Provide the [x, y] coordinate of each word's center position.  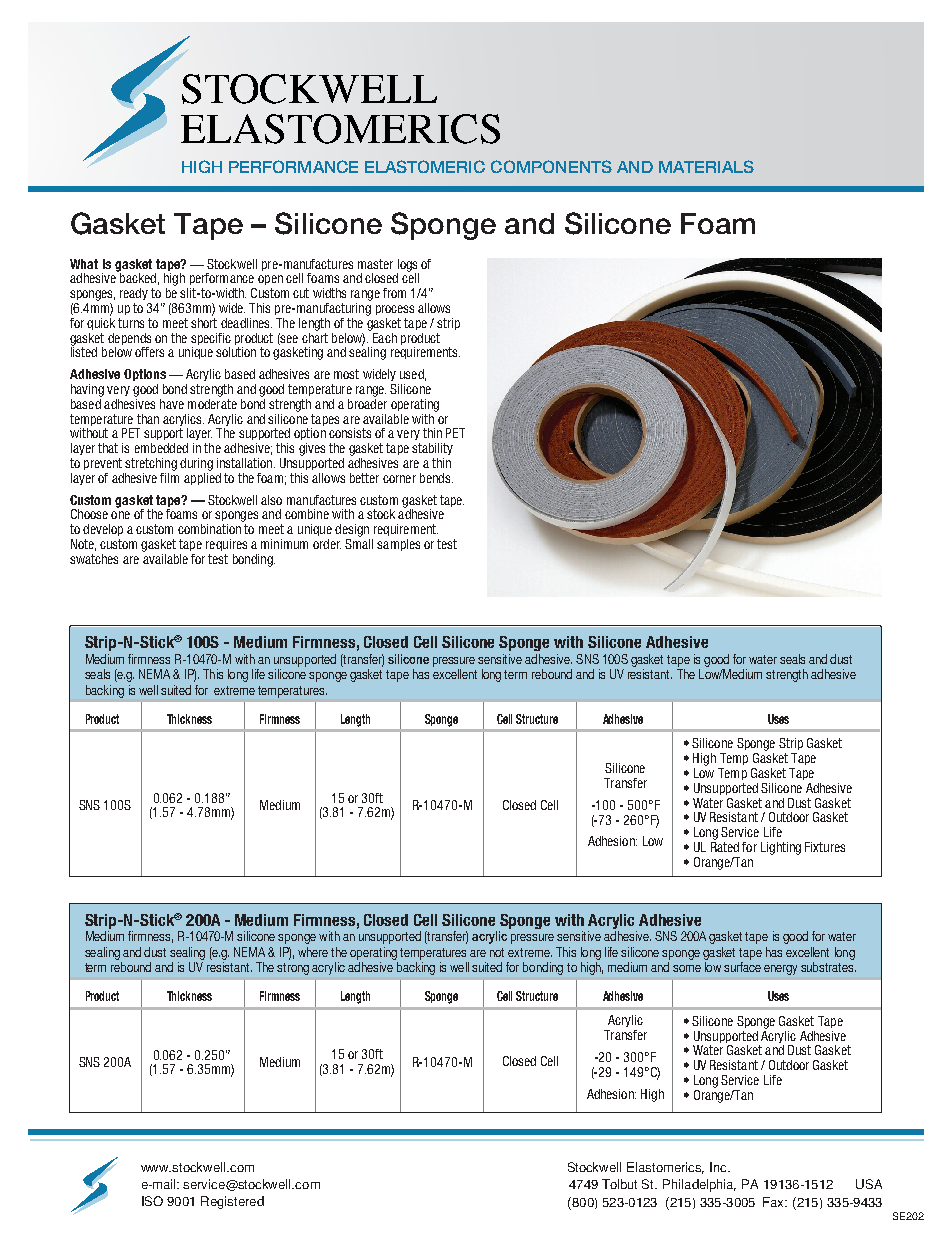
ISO [152, 1201]
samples [398, 545]
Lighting [781, 848]
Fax [775, 1202]
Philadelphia [699, 1185]
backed [137, 277]
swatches [94, 559]
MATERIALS [706, 166]
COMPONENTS [551, 166]
